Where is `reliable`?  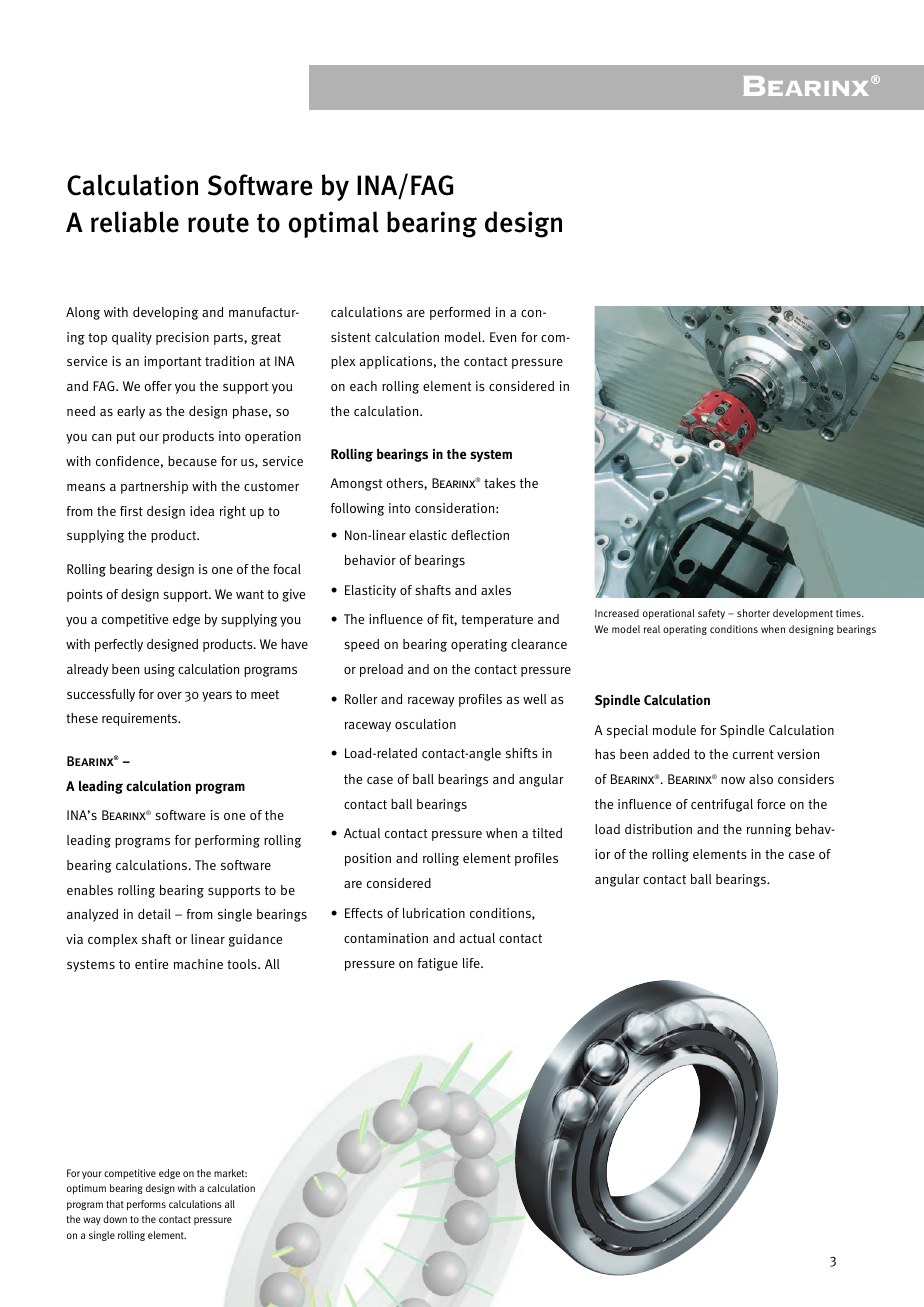 reliable is located at coordinates (135, 222).
